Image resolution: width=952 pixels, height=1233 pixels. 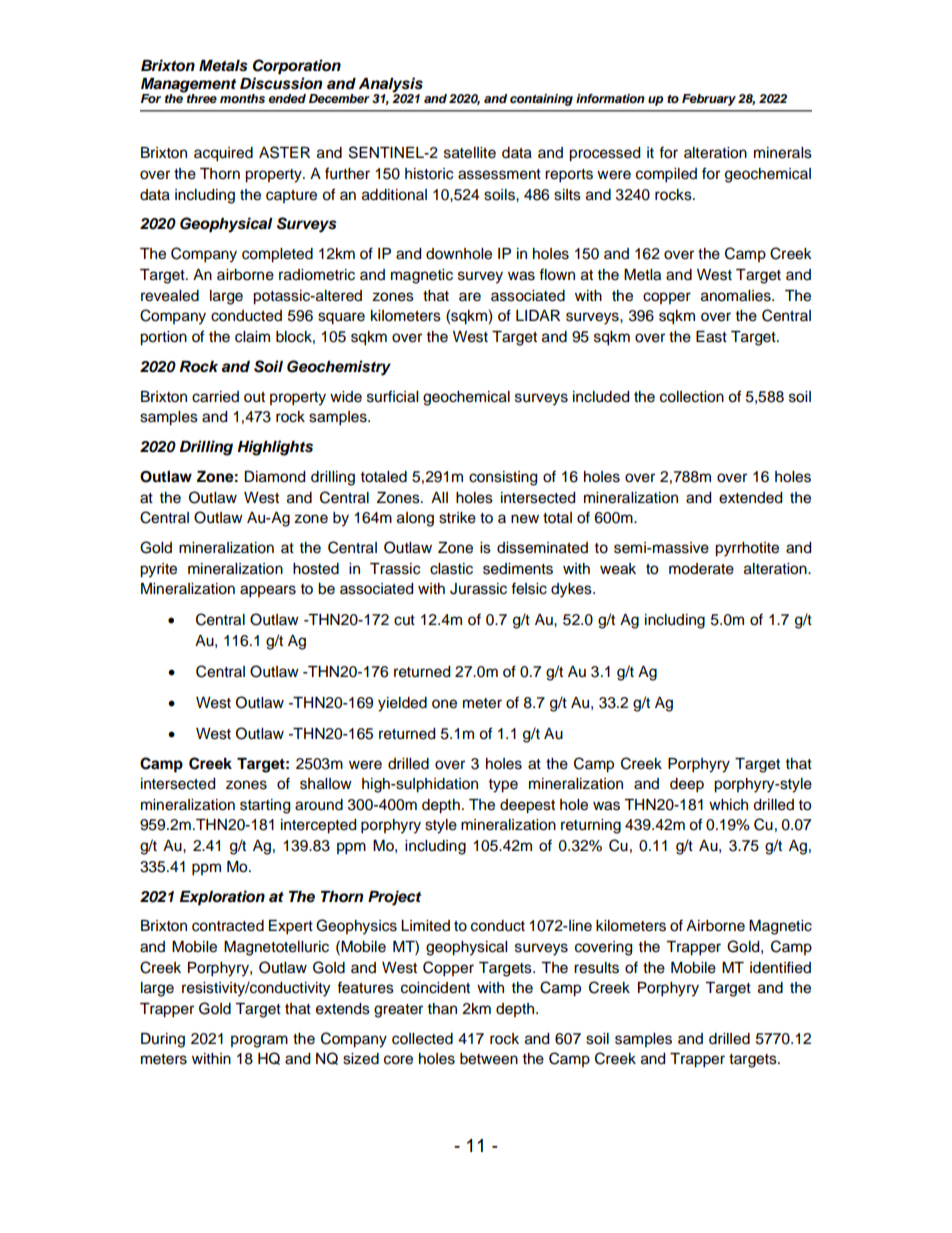 What do you see at coordinates (709, 100) in the screenshot?
I see `February` at bounding box center [709, 100].
